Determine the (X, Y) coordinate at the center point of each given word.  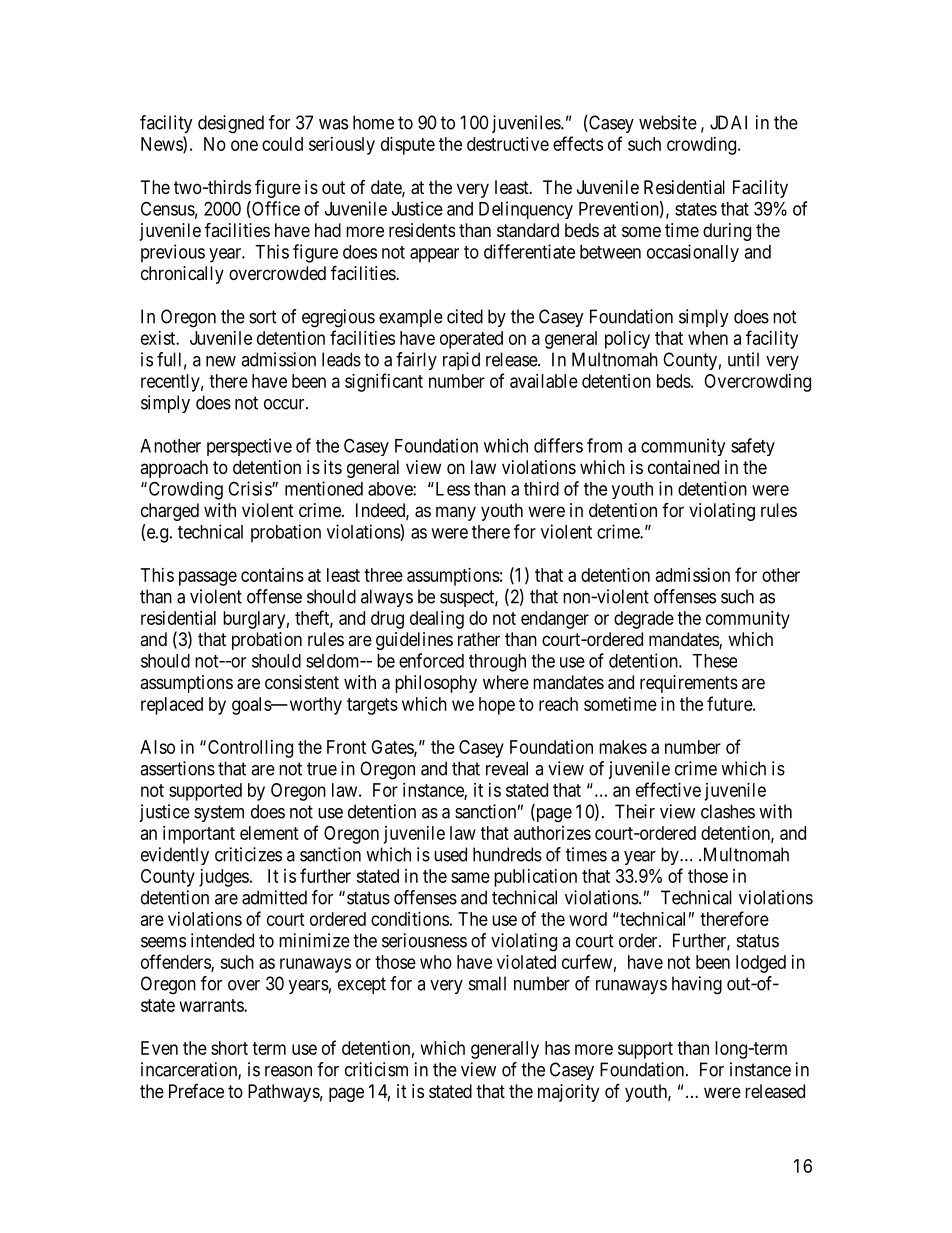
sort (263, 317)
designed (231, 124)
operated (471, 340)
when (708, 338)
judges (224, 878)
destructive (508, 144)
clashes (728, 811)
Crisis (250, 488)
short (229, 1048)
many (456, 513)
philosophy (436, 684)
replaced (172, 706)
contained (683, 467)
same (470, 877)
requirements (689, 684)
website (668, 122)
